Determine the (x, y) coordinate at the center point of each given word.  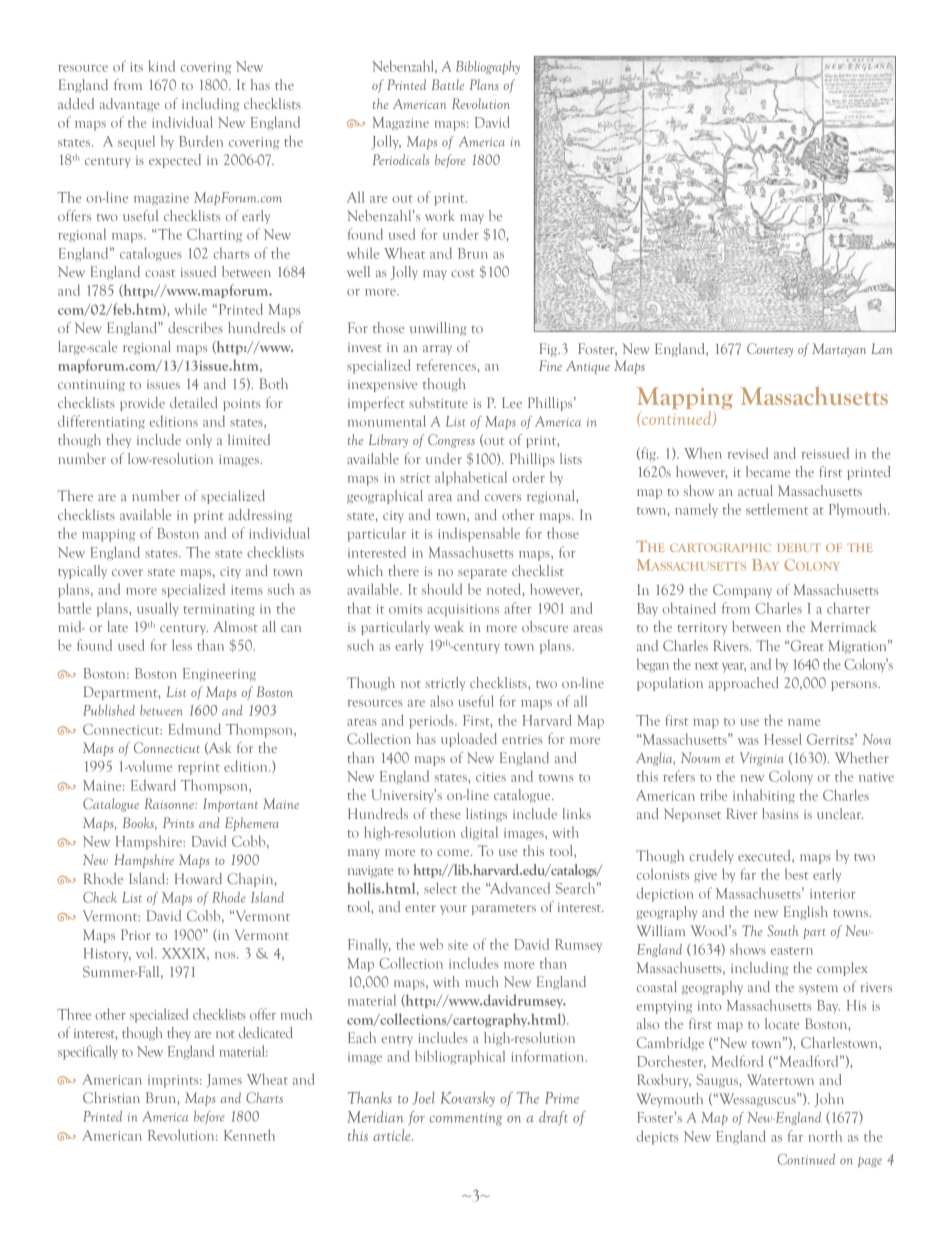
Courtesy (770, 350)
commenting (466, 1119)
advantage (130, 105)
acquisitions (463, 610)
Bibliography (488, 67)
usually (158, 609)
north (825, 1136)
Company (742, 591)
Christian (111, 1097)
